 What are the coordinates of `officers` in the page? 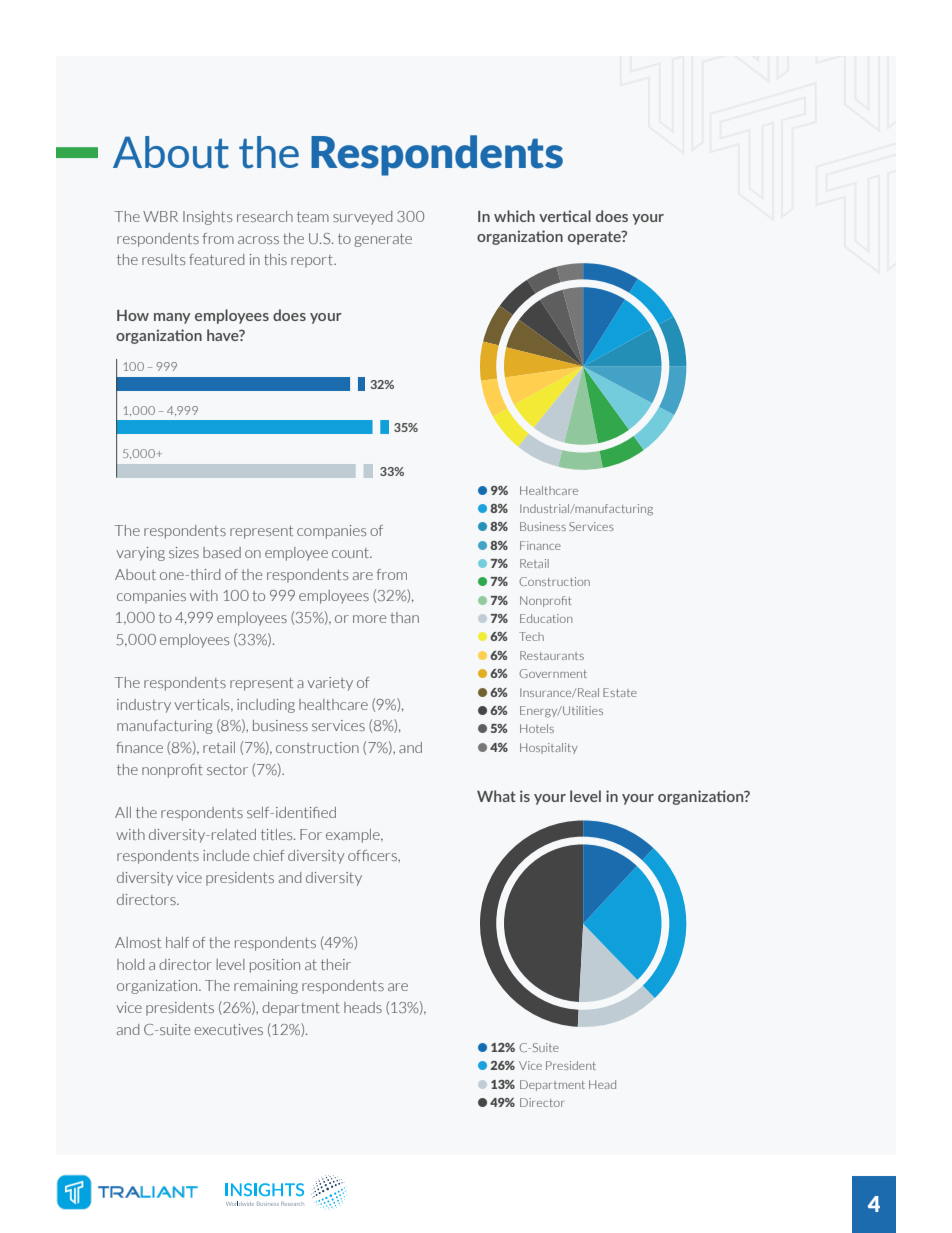 It's located at (373, 855).
